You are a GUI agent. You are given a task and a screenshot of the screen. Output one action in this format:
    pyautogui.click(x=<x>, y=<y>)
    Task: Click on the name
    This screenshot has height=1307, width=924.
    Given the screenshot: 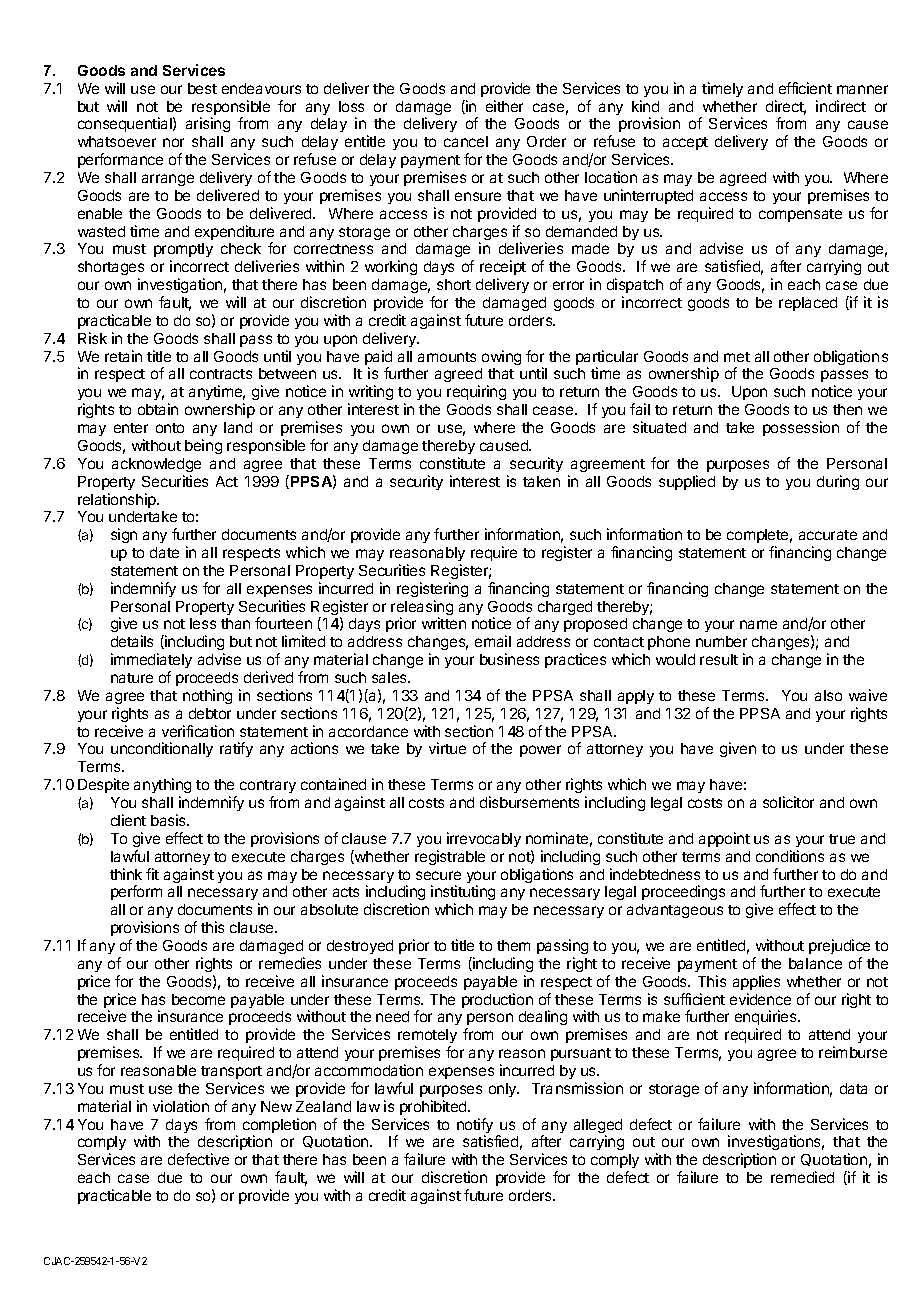 What is the action you would take?
    pyautogui.click(x=758, y=624)
